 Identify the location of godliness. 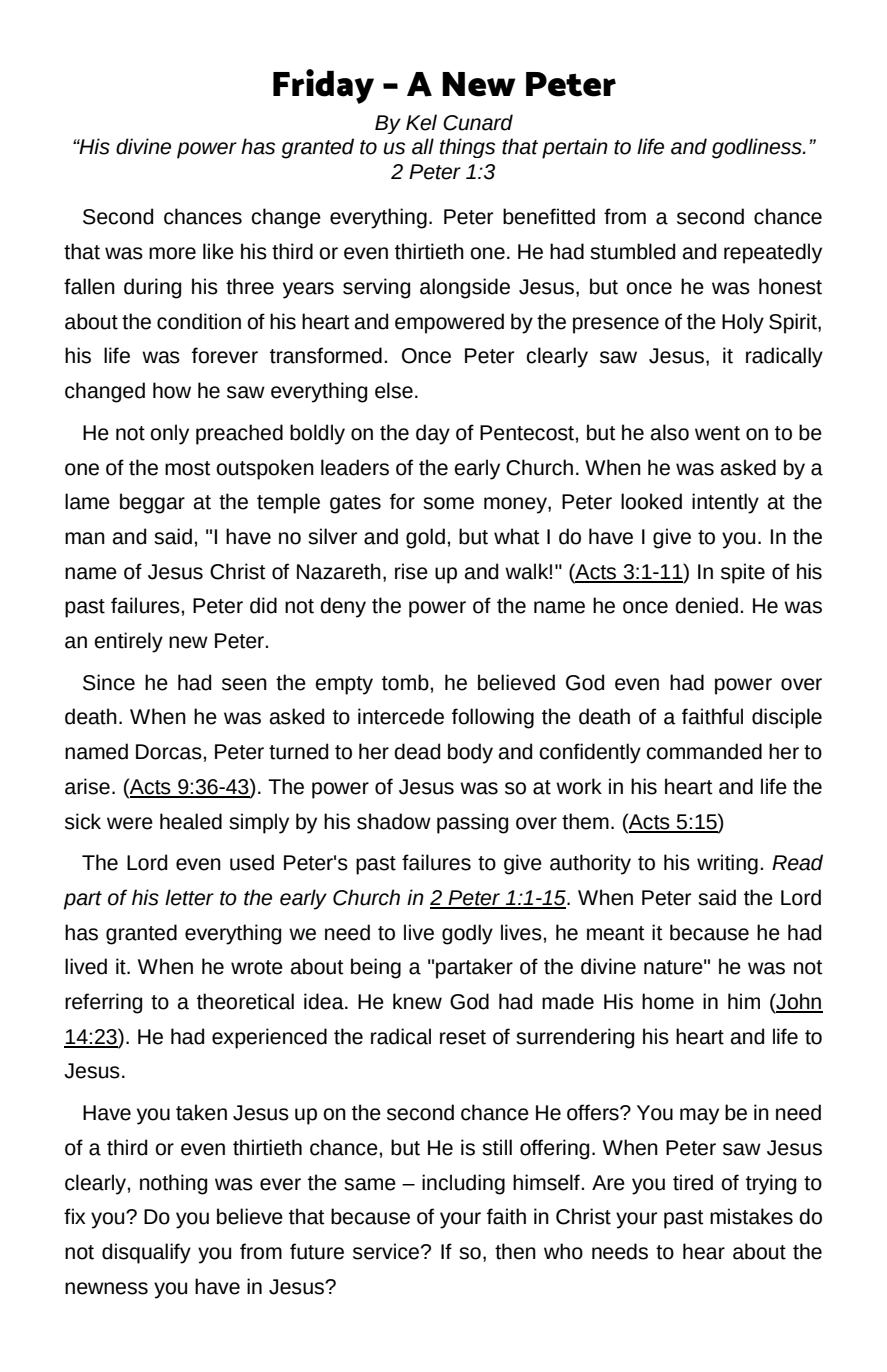
(758, 148).
